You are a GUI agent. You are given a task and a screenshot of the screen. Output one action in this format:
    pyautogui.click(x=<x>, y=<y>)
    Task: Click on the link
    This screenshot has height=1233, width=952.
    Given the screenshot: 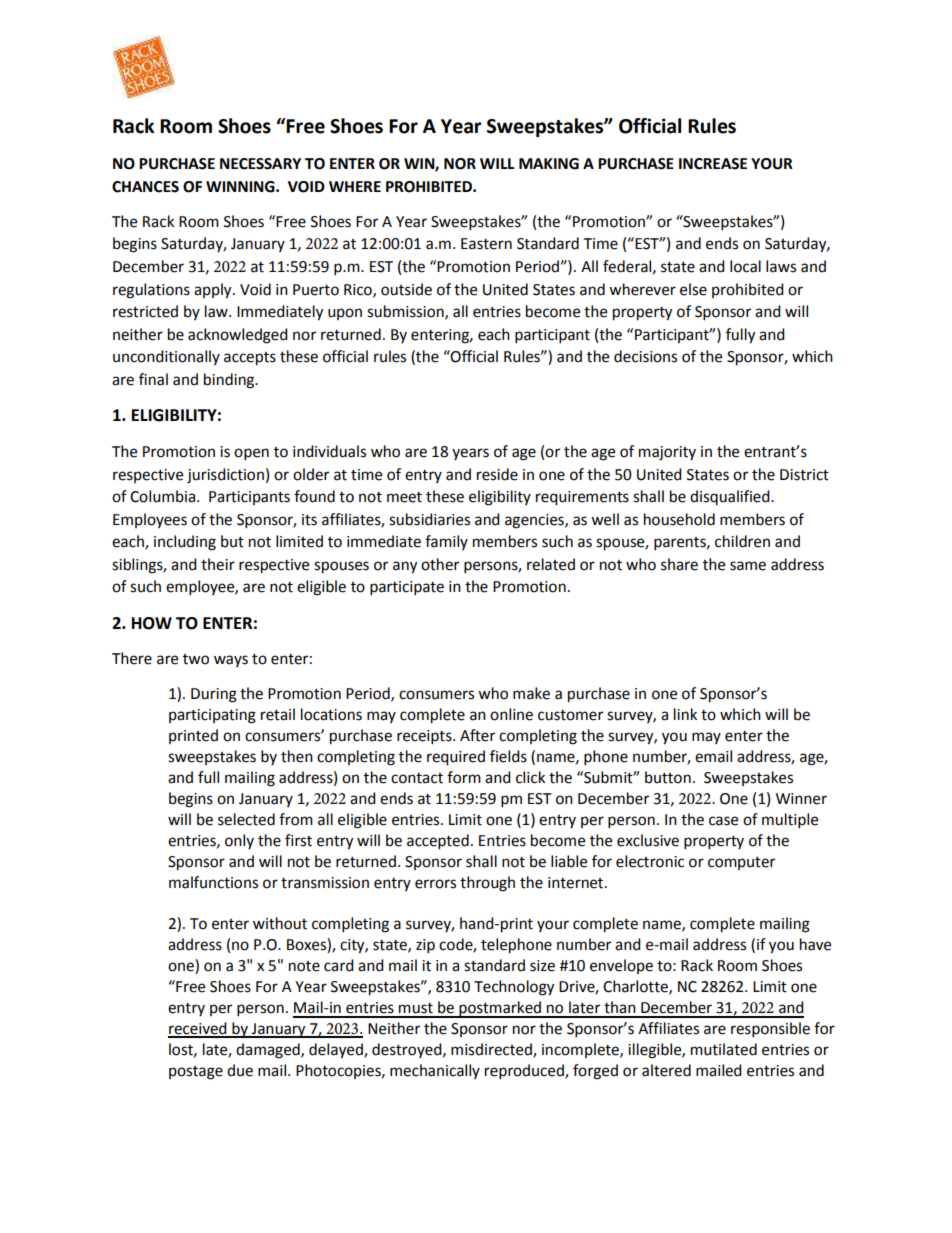 What is the action you would take?
    pyautogui.click(x=685, y=714)
